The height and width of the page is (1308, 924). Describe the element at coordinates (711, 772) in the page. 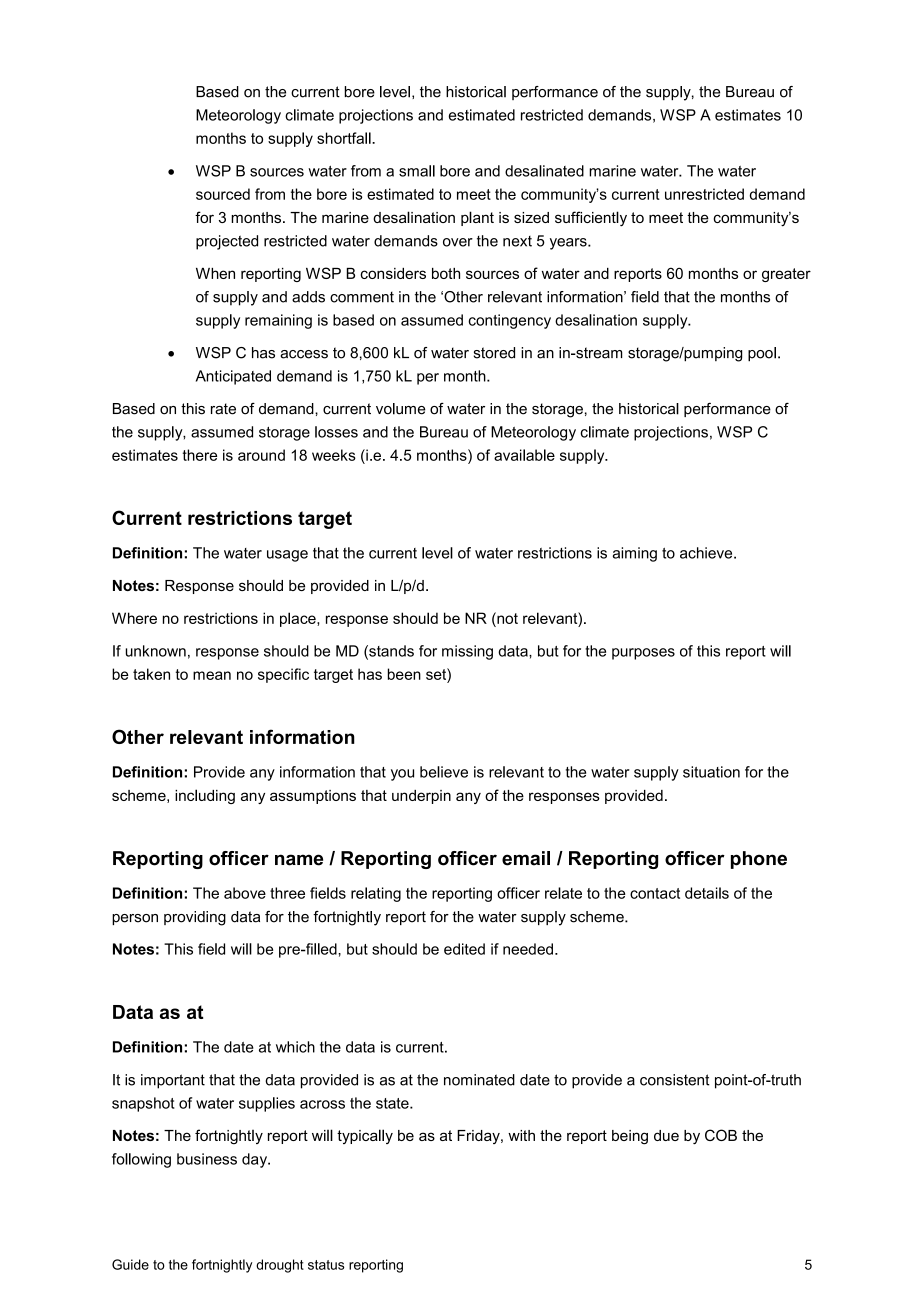

I see `situation` at that location.
